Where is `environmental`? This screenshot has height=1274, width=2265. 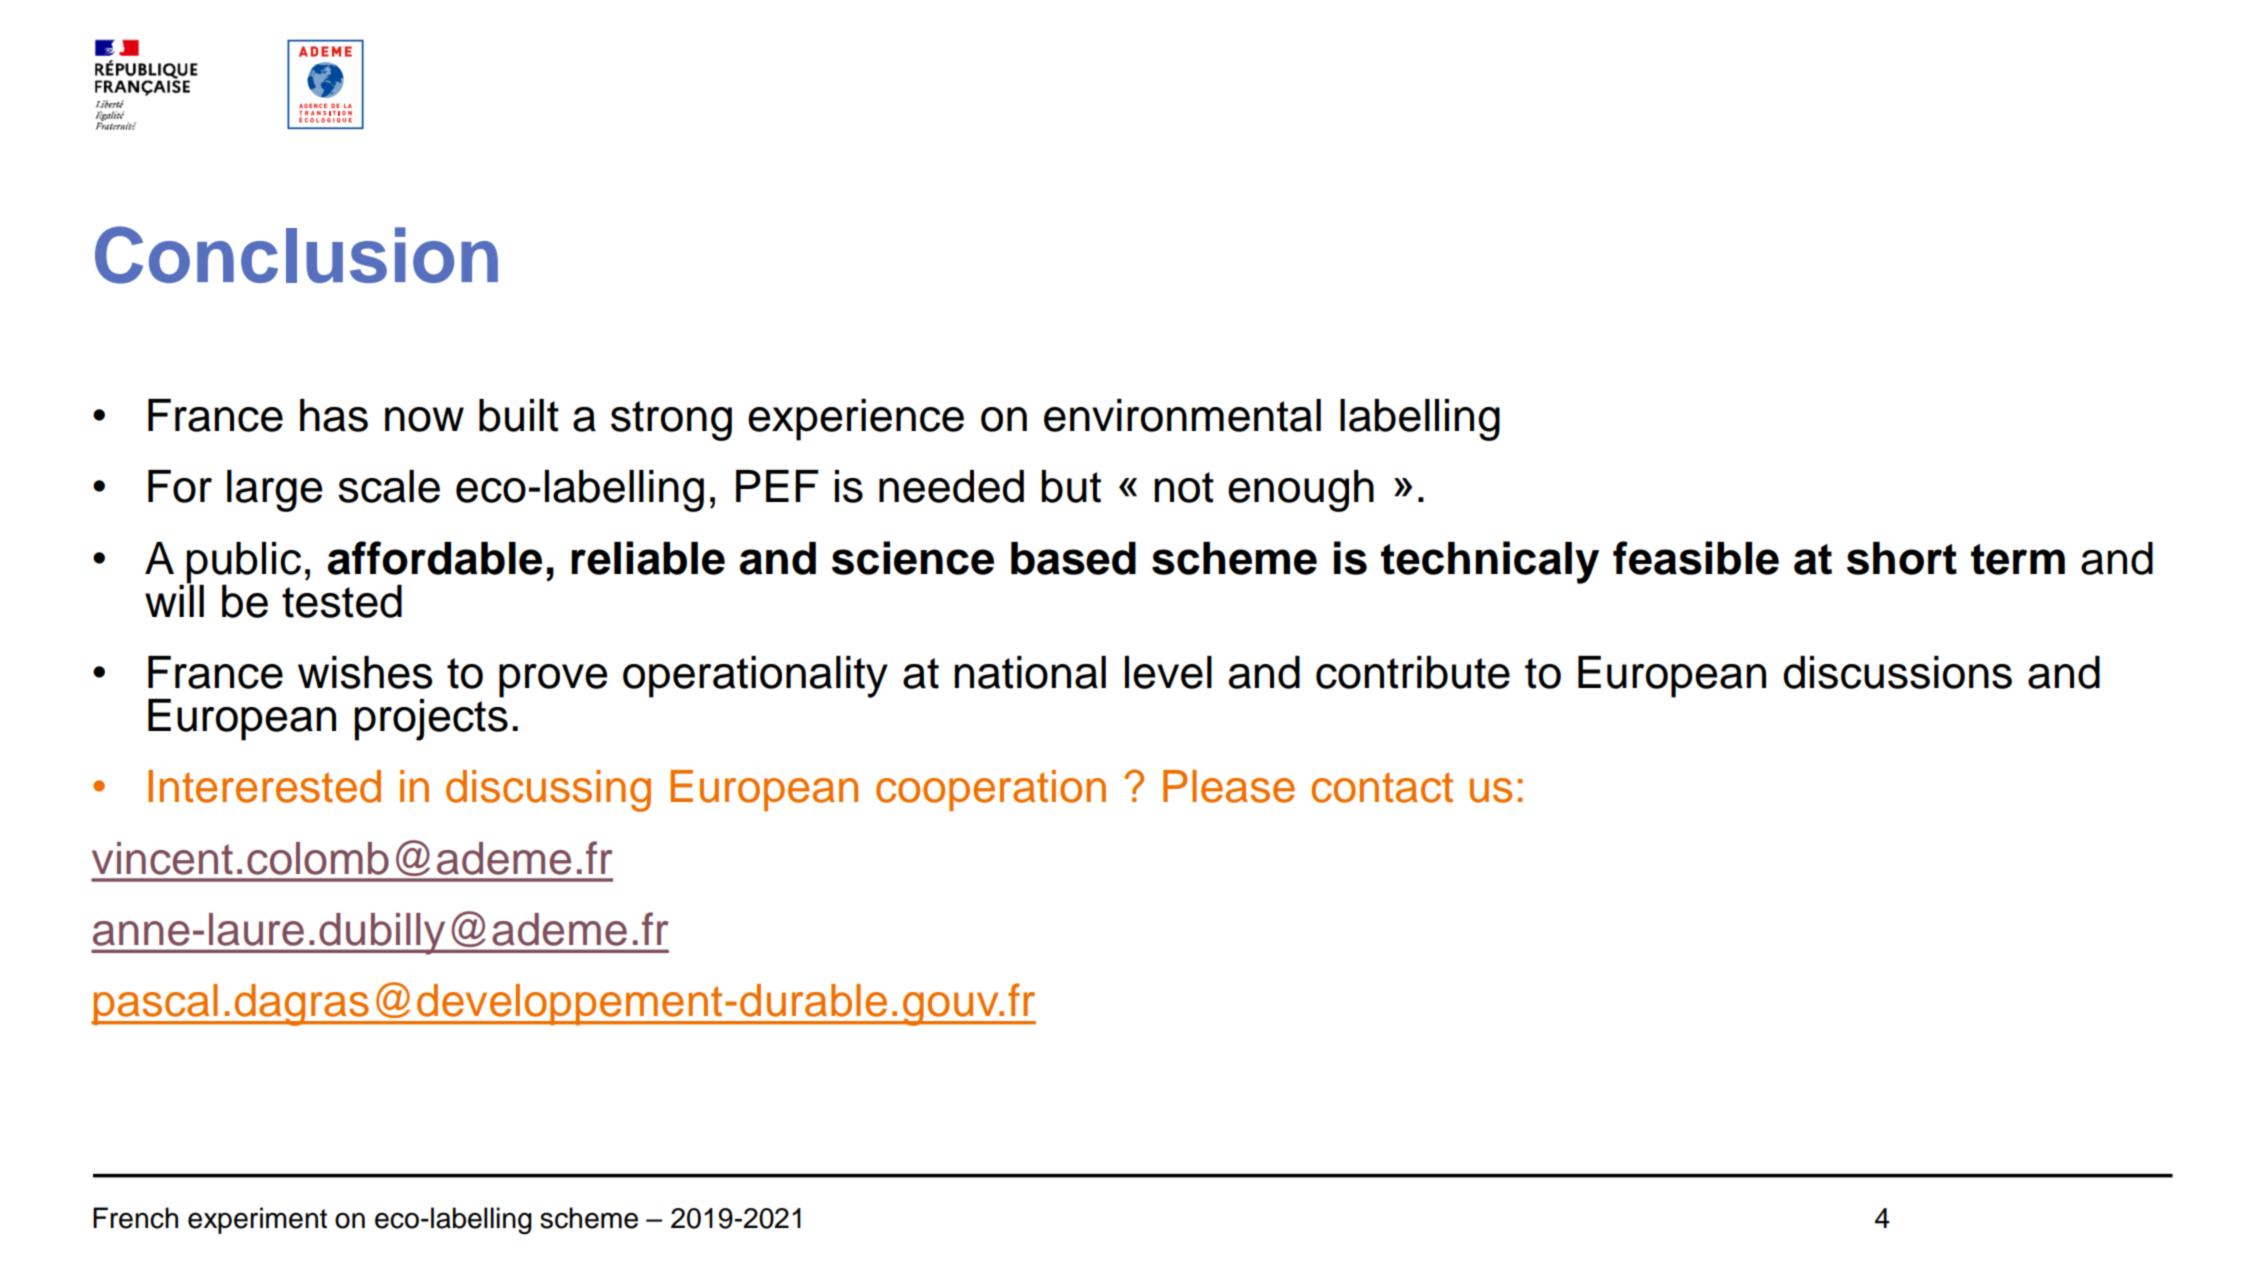 environmental is located at coordinates (1182, 415).
